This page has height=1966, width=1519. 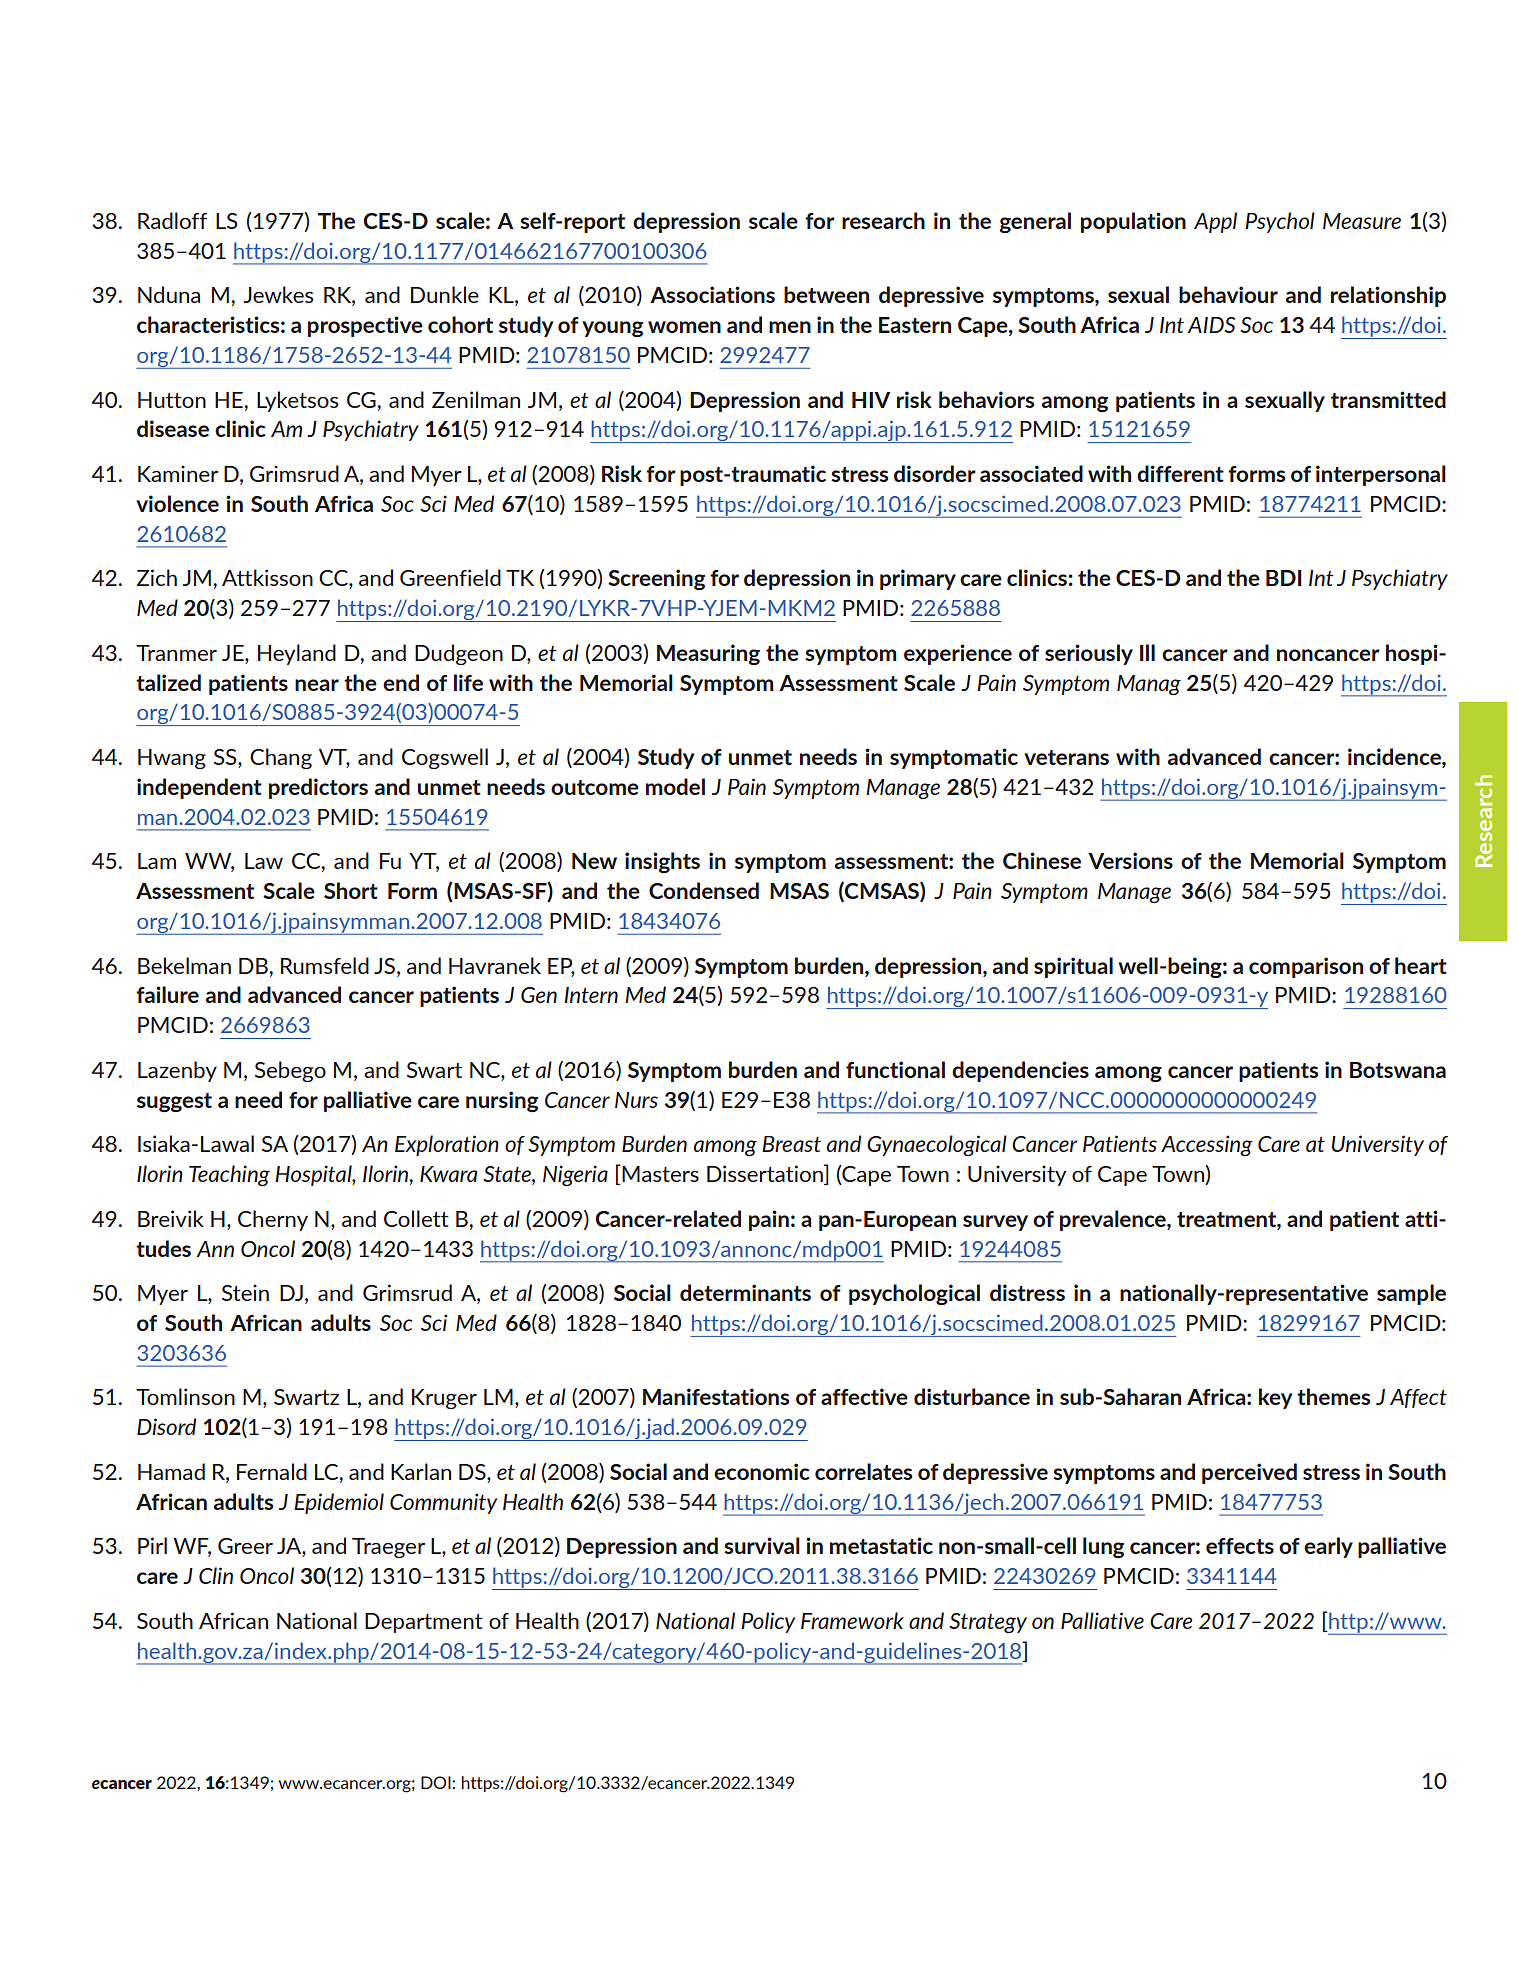 I want to click on Short, so click(x=351, y=890).
